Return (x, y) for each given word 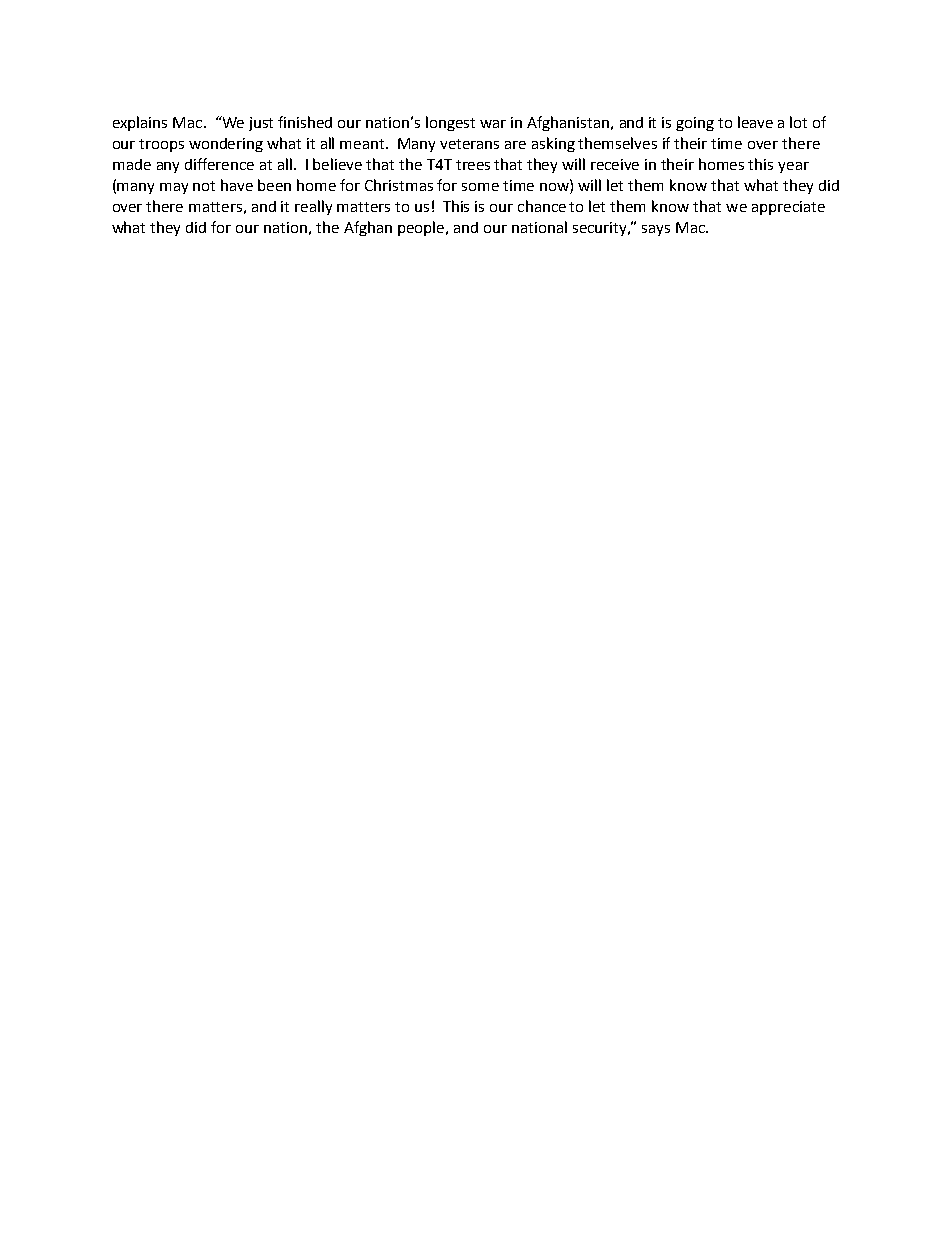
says (656, 230)
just (261, 124)
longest (450, 123)
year (793, 167)
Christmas (399, 185)
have (237, 185)
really (313, 207)
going (695, 124)
